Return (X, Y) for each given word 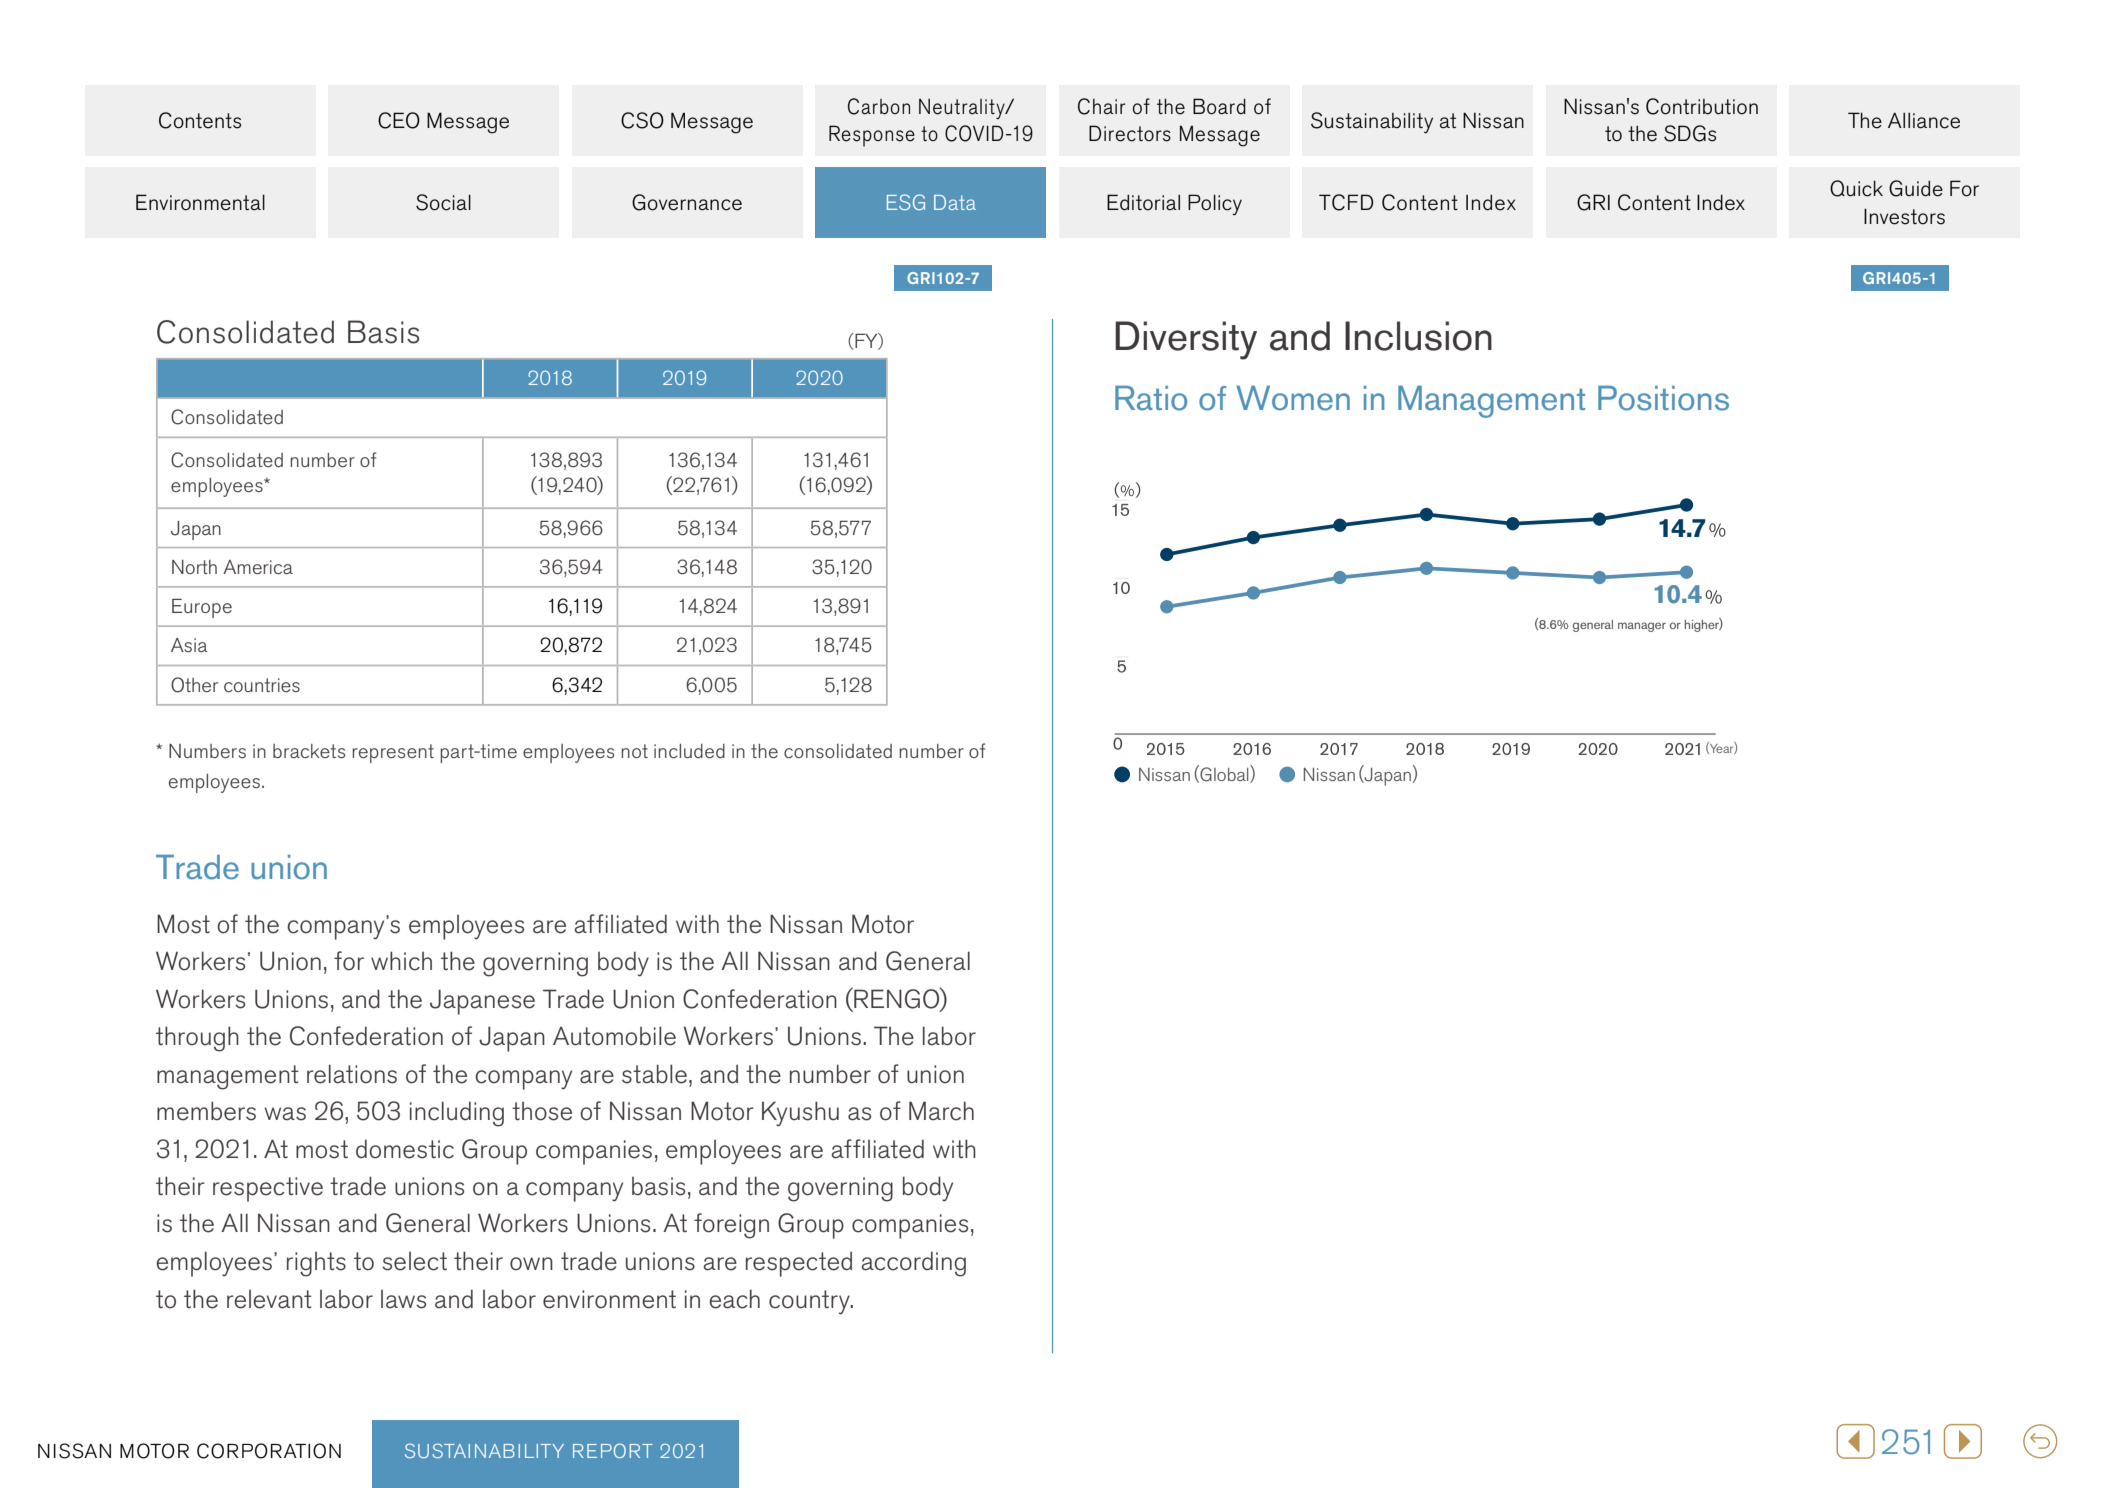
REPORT (613, 1450)
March (941, 1111)
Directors (1130, 133)
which (401, 961)
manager (1642, 627)
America (258, 567)
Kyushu (800, 1113)
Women (1293, 398)
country (810, 1302)
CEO (399, 120)
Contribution (1702, 106)
